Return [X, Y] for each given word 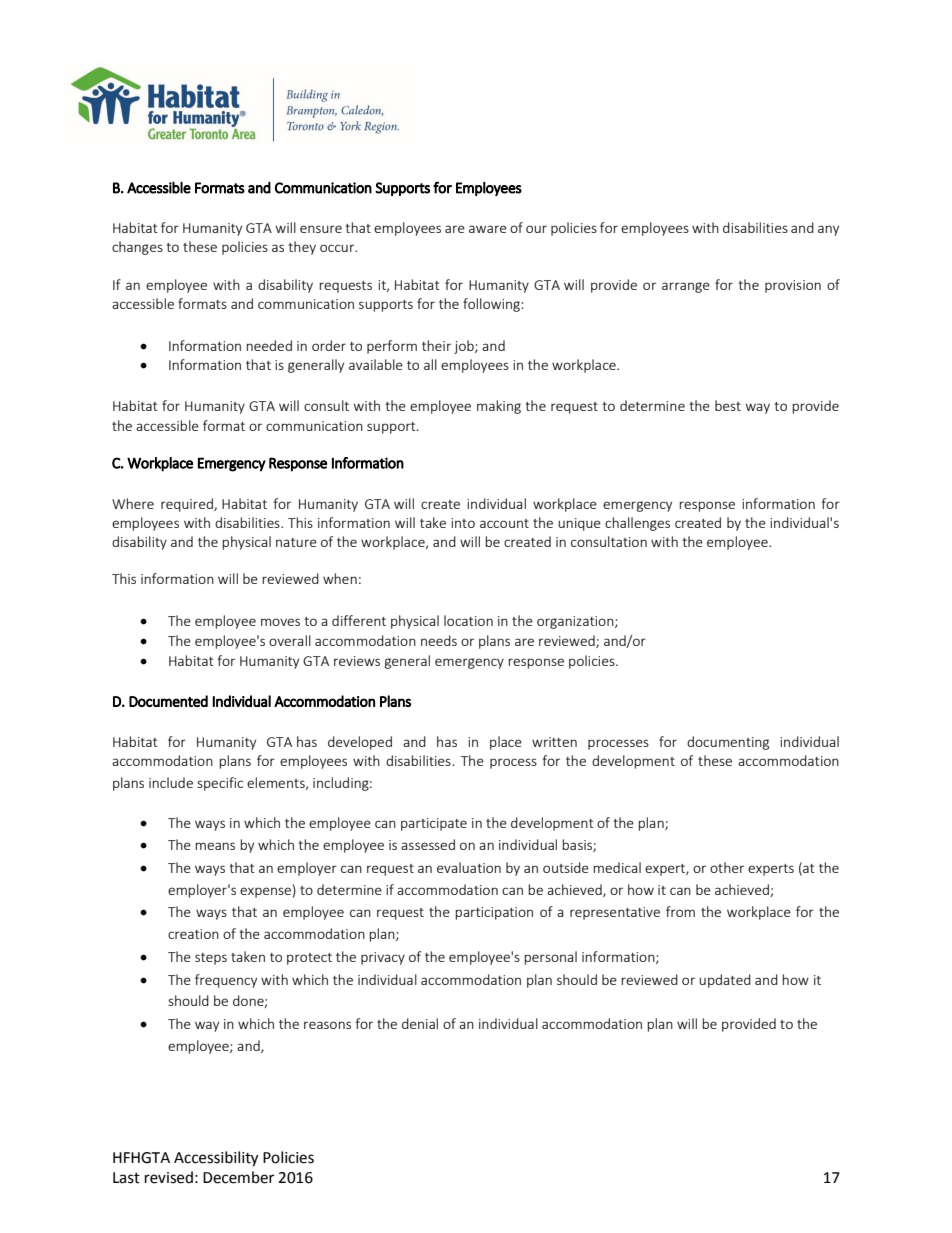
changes [137, 248]
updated [725, 981]
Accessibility [216, 1159]
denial [420, 1023]
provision [793, 286]
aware [488, 229]
